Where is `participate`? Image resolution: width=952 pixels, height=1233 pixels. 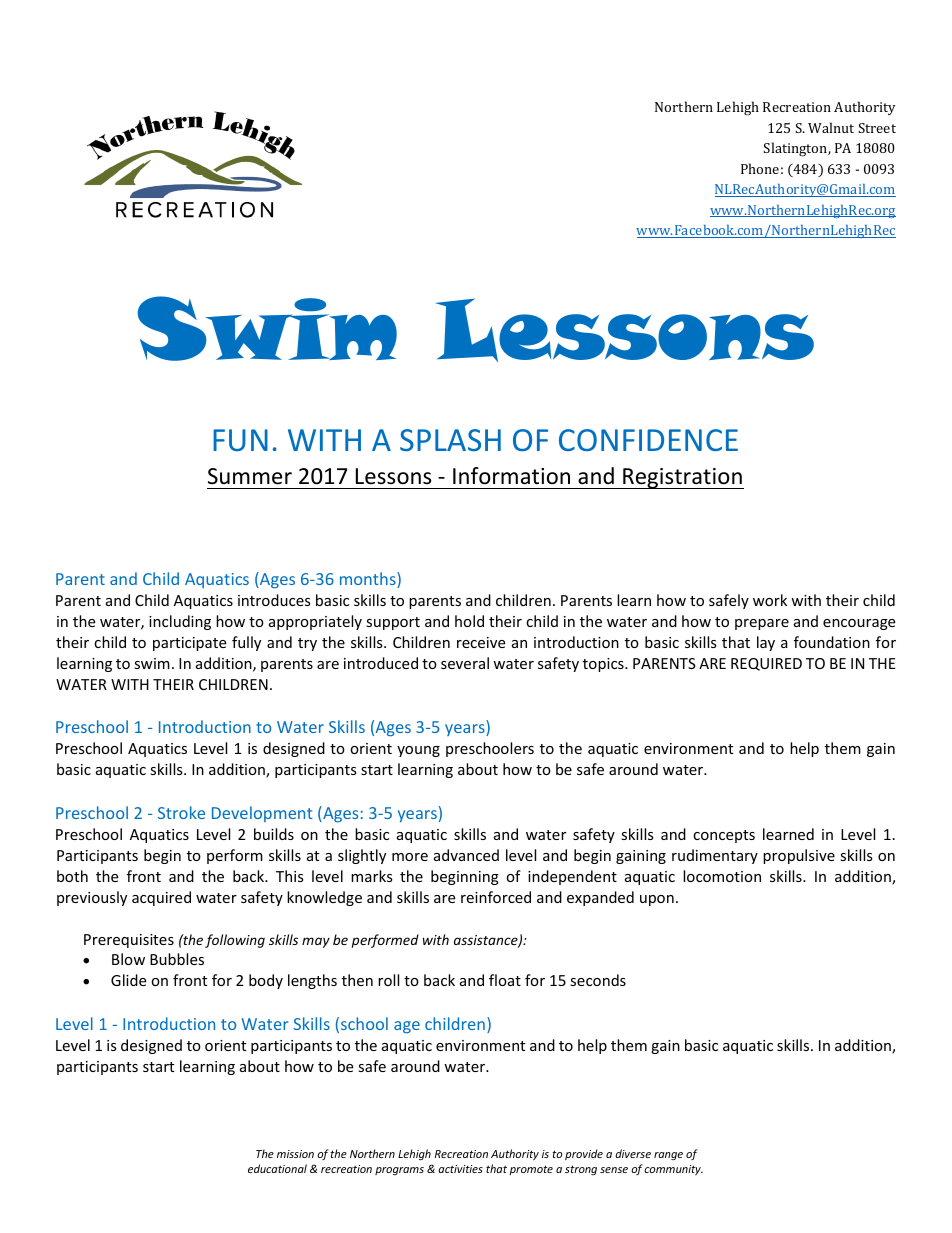 participate is located at coordinates (189, 644).
